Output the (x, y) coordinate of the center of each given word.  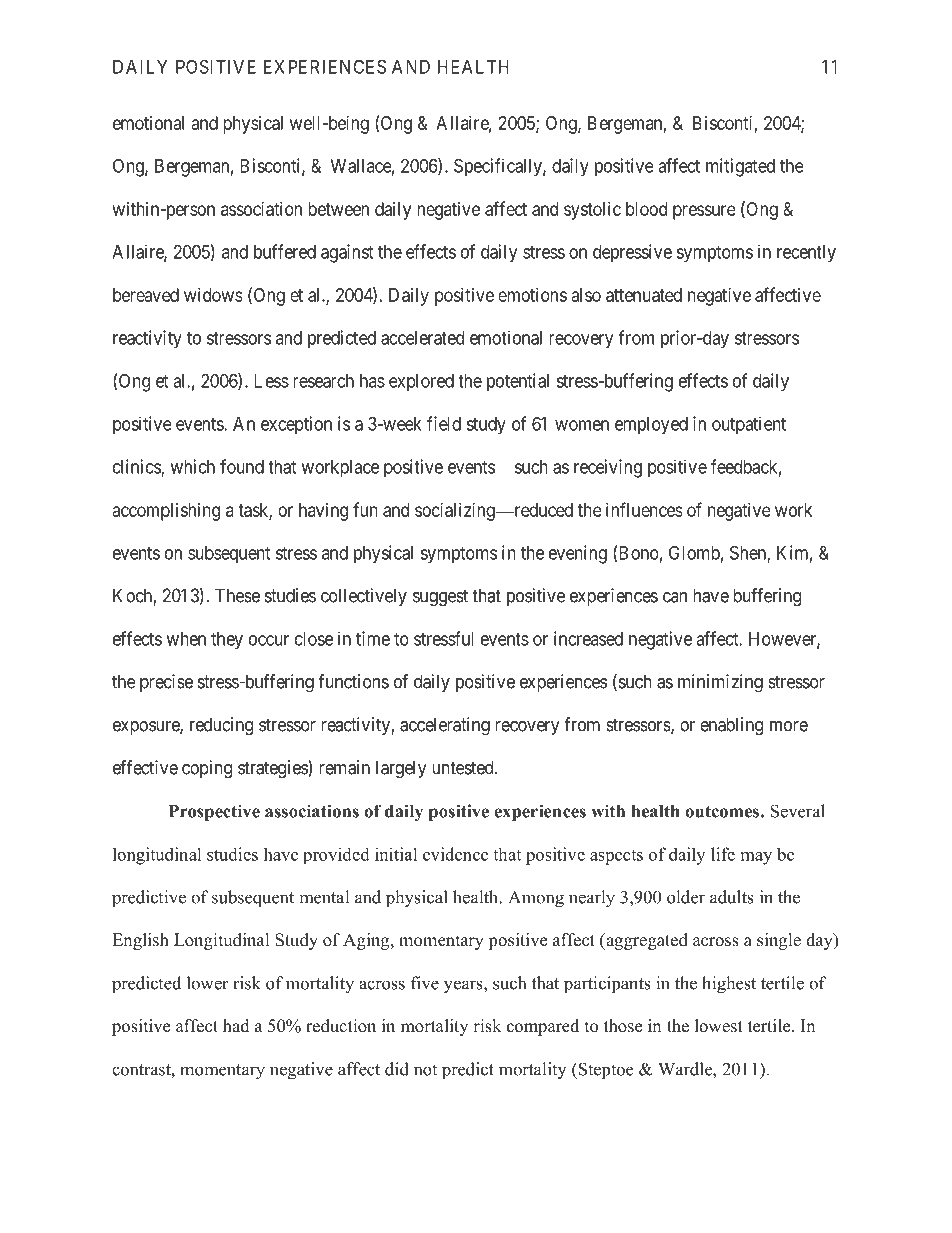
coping (207, 769)
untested (464, 767)
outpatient (749, 425)
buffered (285, 251)
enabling (731, 726)
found (242, 466)
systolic (592, 211)
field (444, 423)
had (236, 1026)
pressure (704, 212)
